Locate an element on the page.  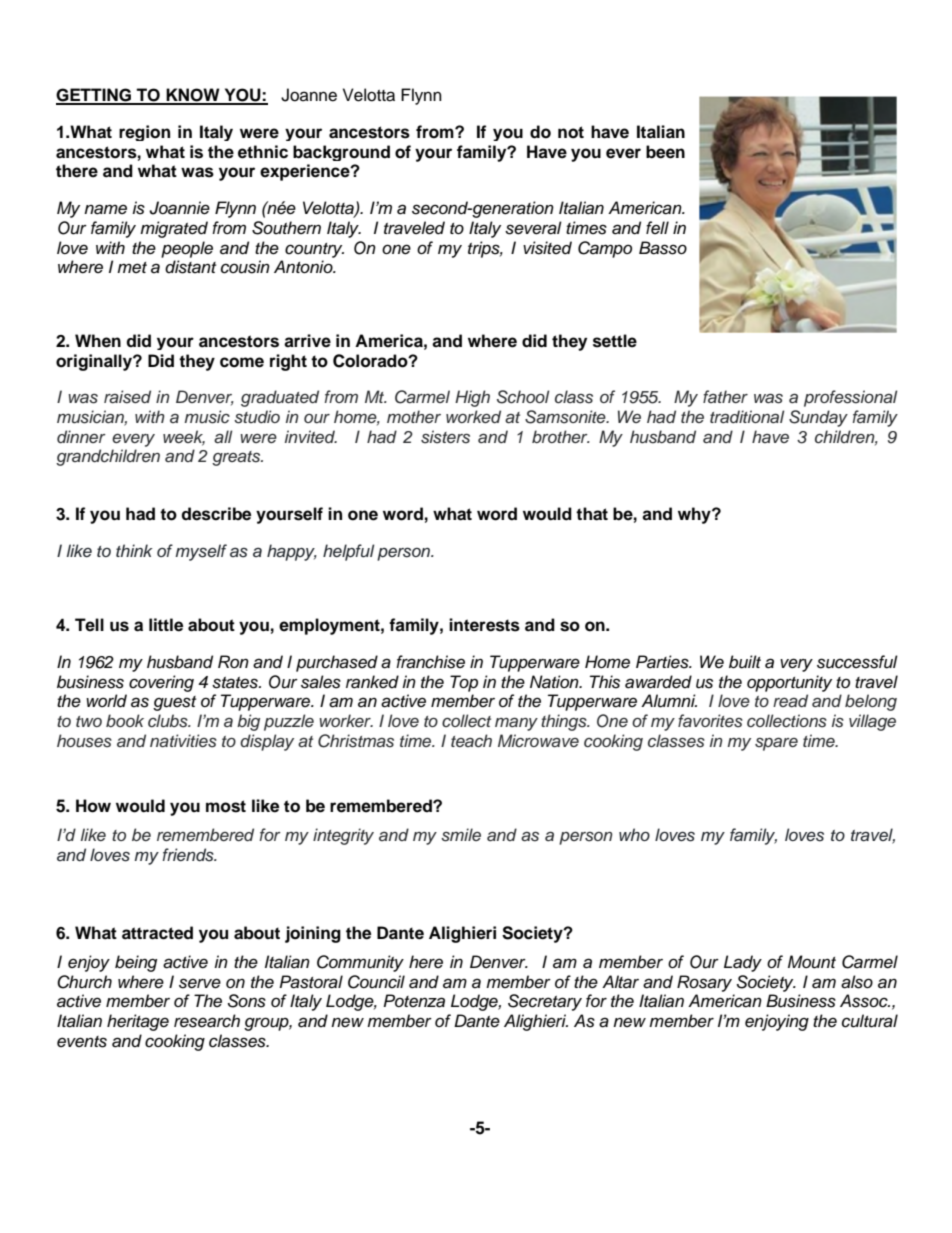
Basso is located at coordinates (663, 248).
